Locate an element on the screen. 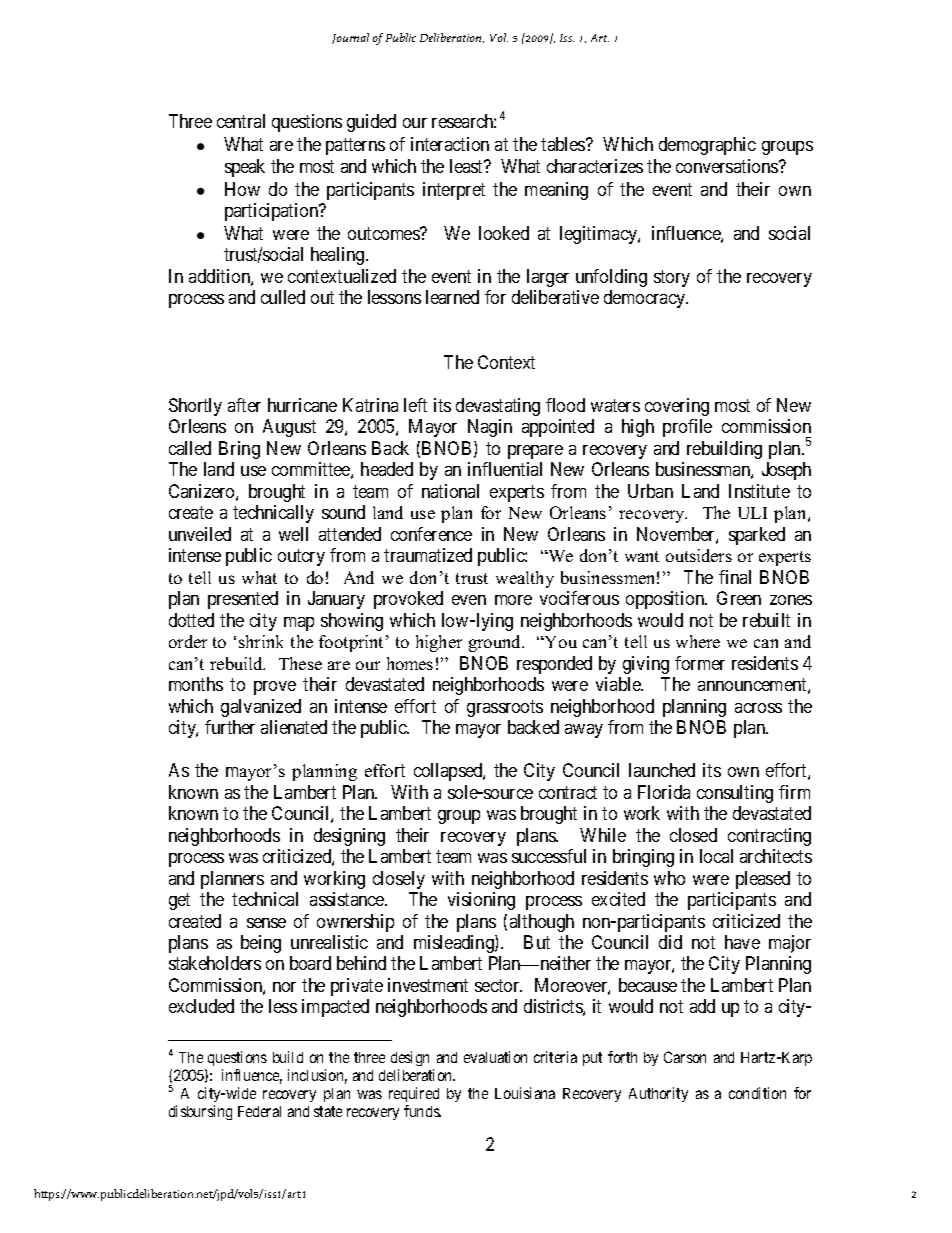  central is located at coordinates (241, 121).
